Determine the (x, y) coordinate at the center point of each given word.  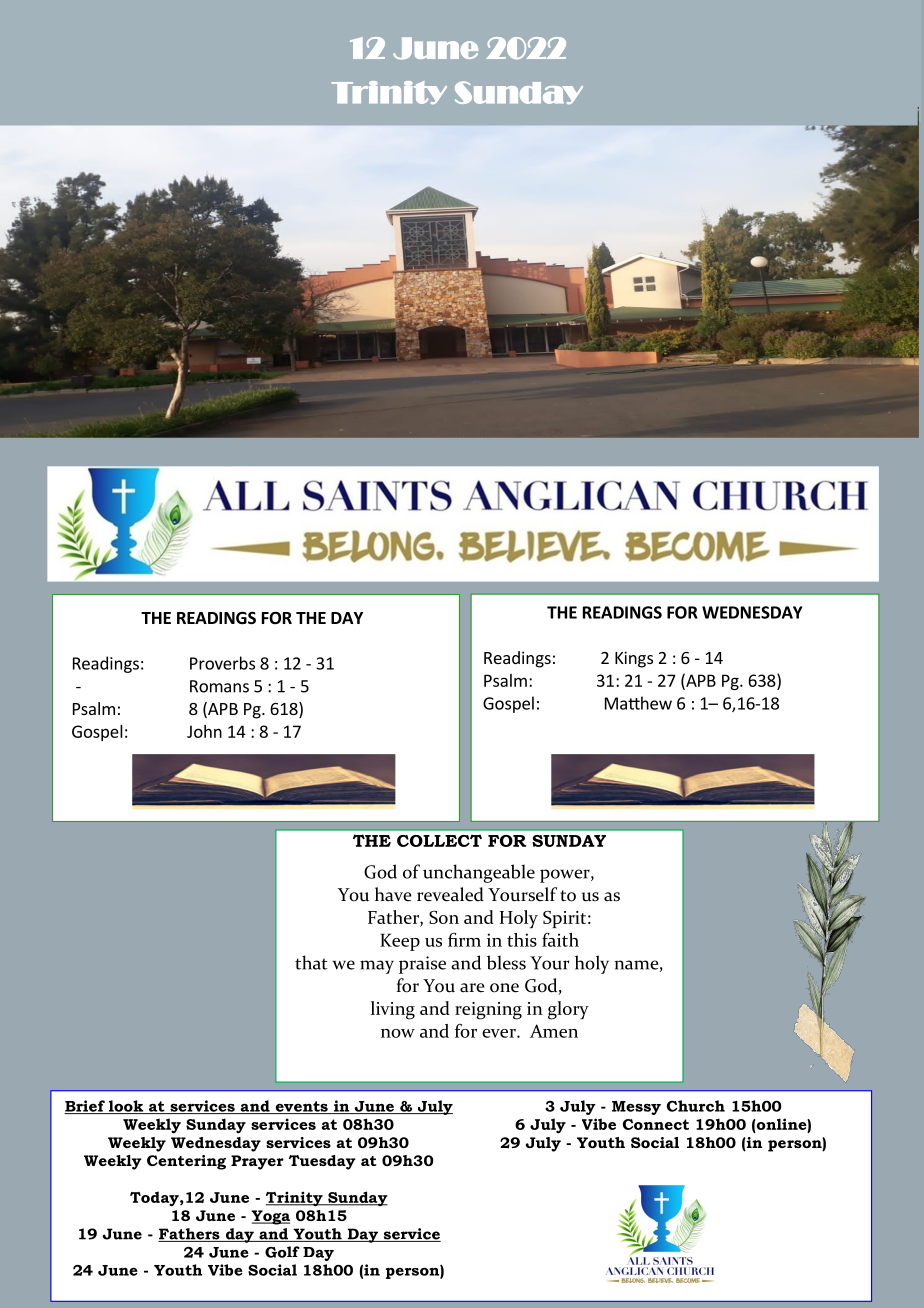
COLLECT (439, 840)
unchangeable (479, 873)
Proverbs (222, 663)
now (398, 1033)
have (393, 894)
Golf (282, 1252)
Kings (634, 659)
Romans (219, 686)
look (126, 1107)
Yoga (270, 1217)
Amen (554, 1031)
